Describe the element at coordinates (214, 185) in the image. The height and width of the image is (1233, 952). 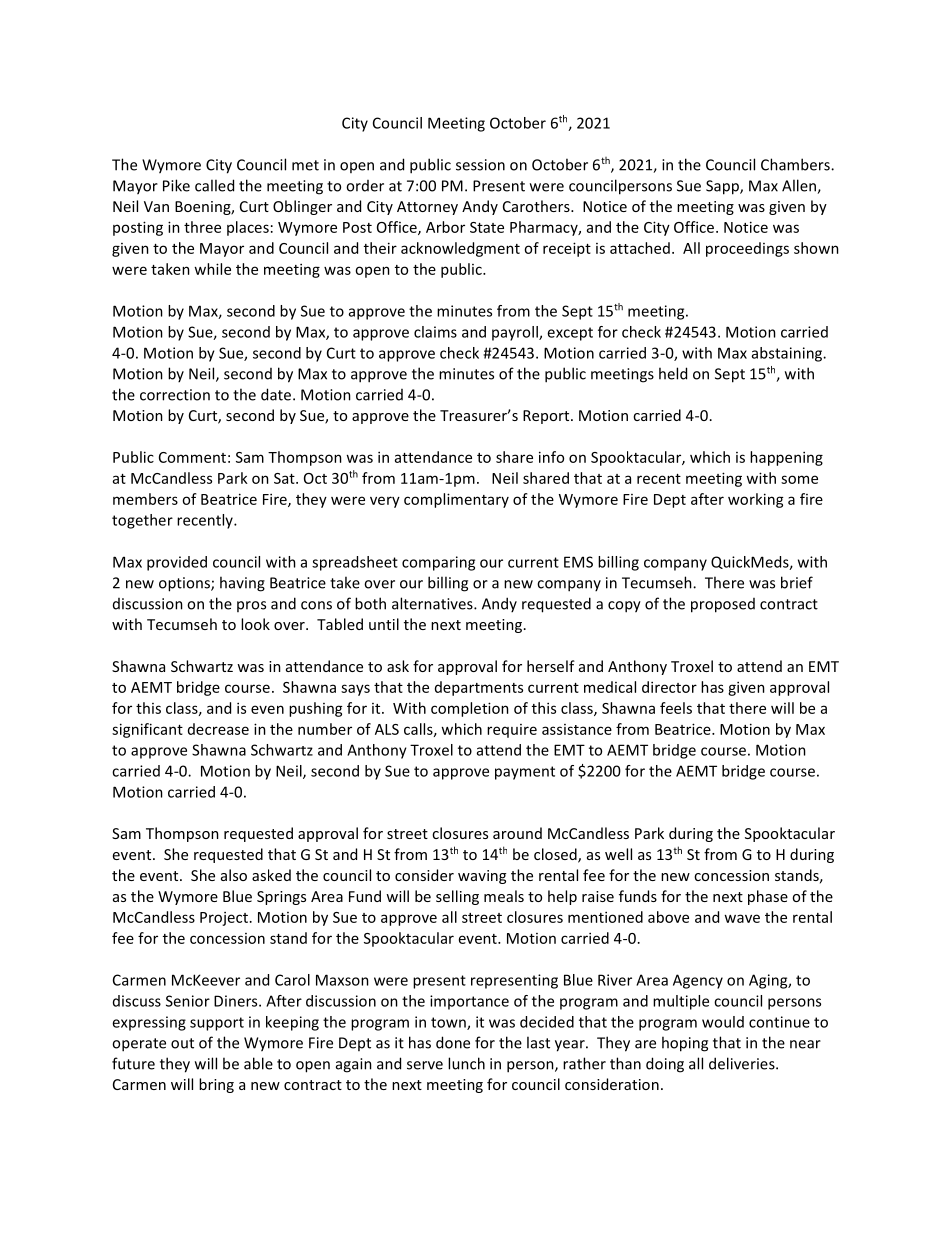
I see `called` at that location.
